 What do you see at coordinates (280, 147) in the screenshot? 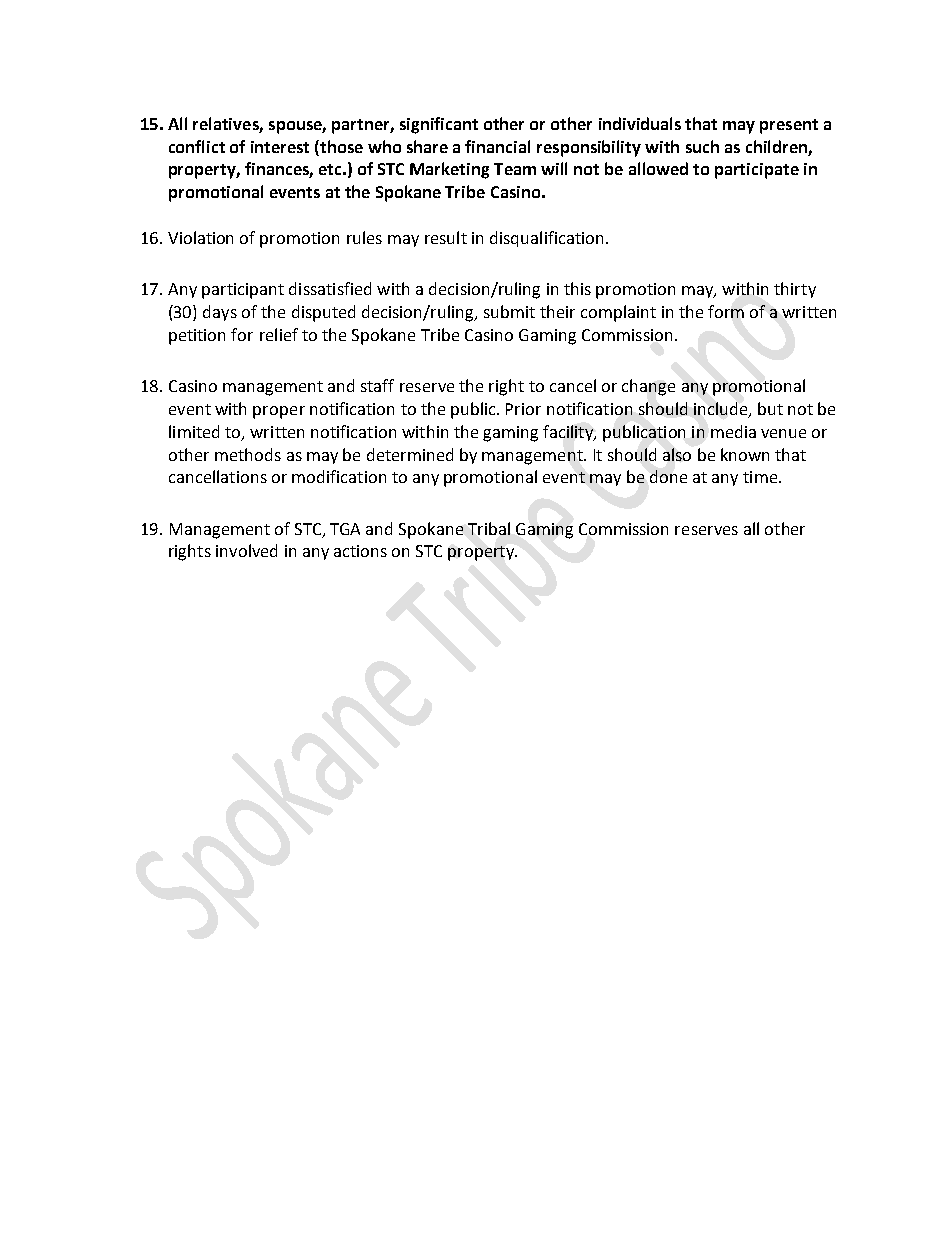
I see `interest` at bounding box center [280, 147].
